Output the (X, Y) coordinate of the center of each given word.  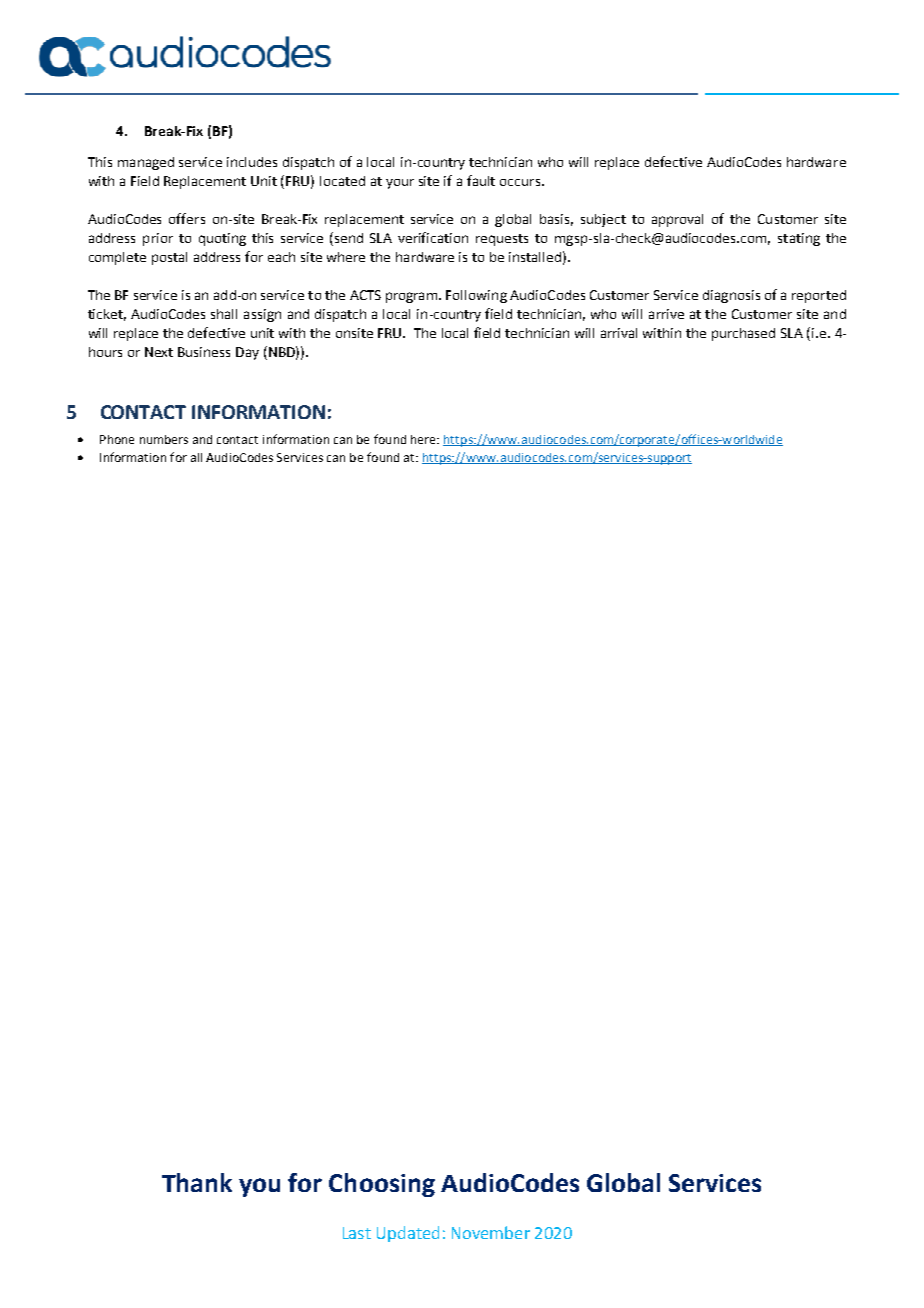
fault (481, 180)
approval (677, 220)
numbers (164, 439)
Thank (197, 1182)
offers (187, 218)
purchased (743, 334)
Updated (408, 1234)
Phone (117, 439)
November (491, 1232)
